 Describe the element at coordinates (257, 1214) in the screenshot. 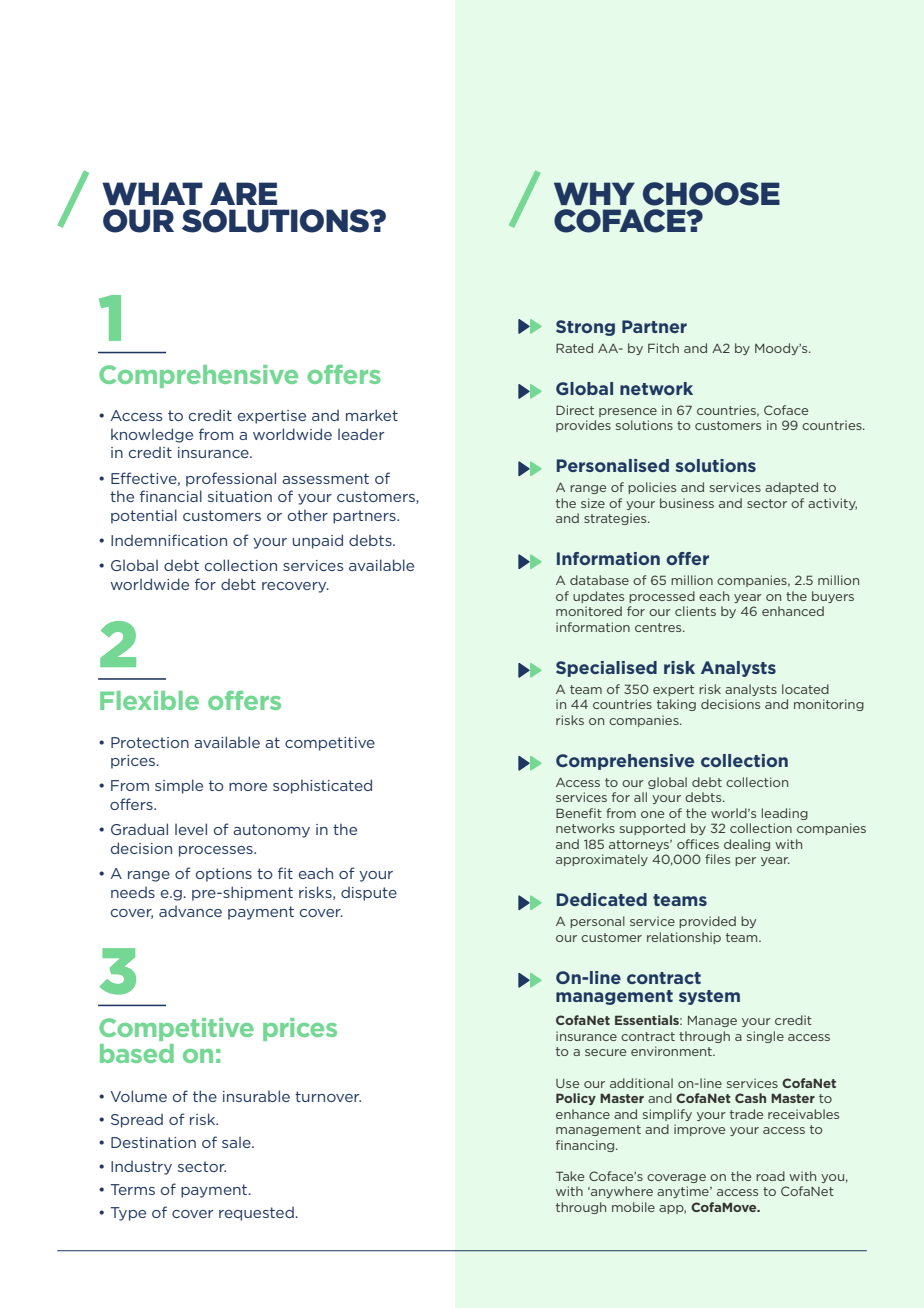

I see `requested` at that location.
